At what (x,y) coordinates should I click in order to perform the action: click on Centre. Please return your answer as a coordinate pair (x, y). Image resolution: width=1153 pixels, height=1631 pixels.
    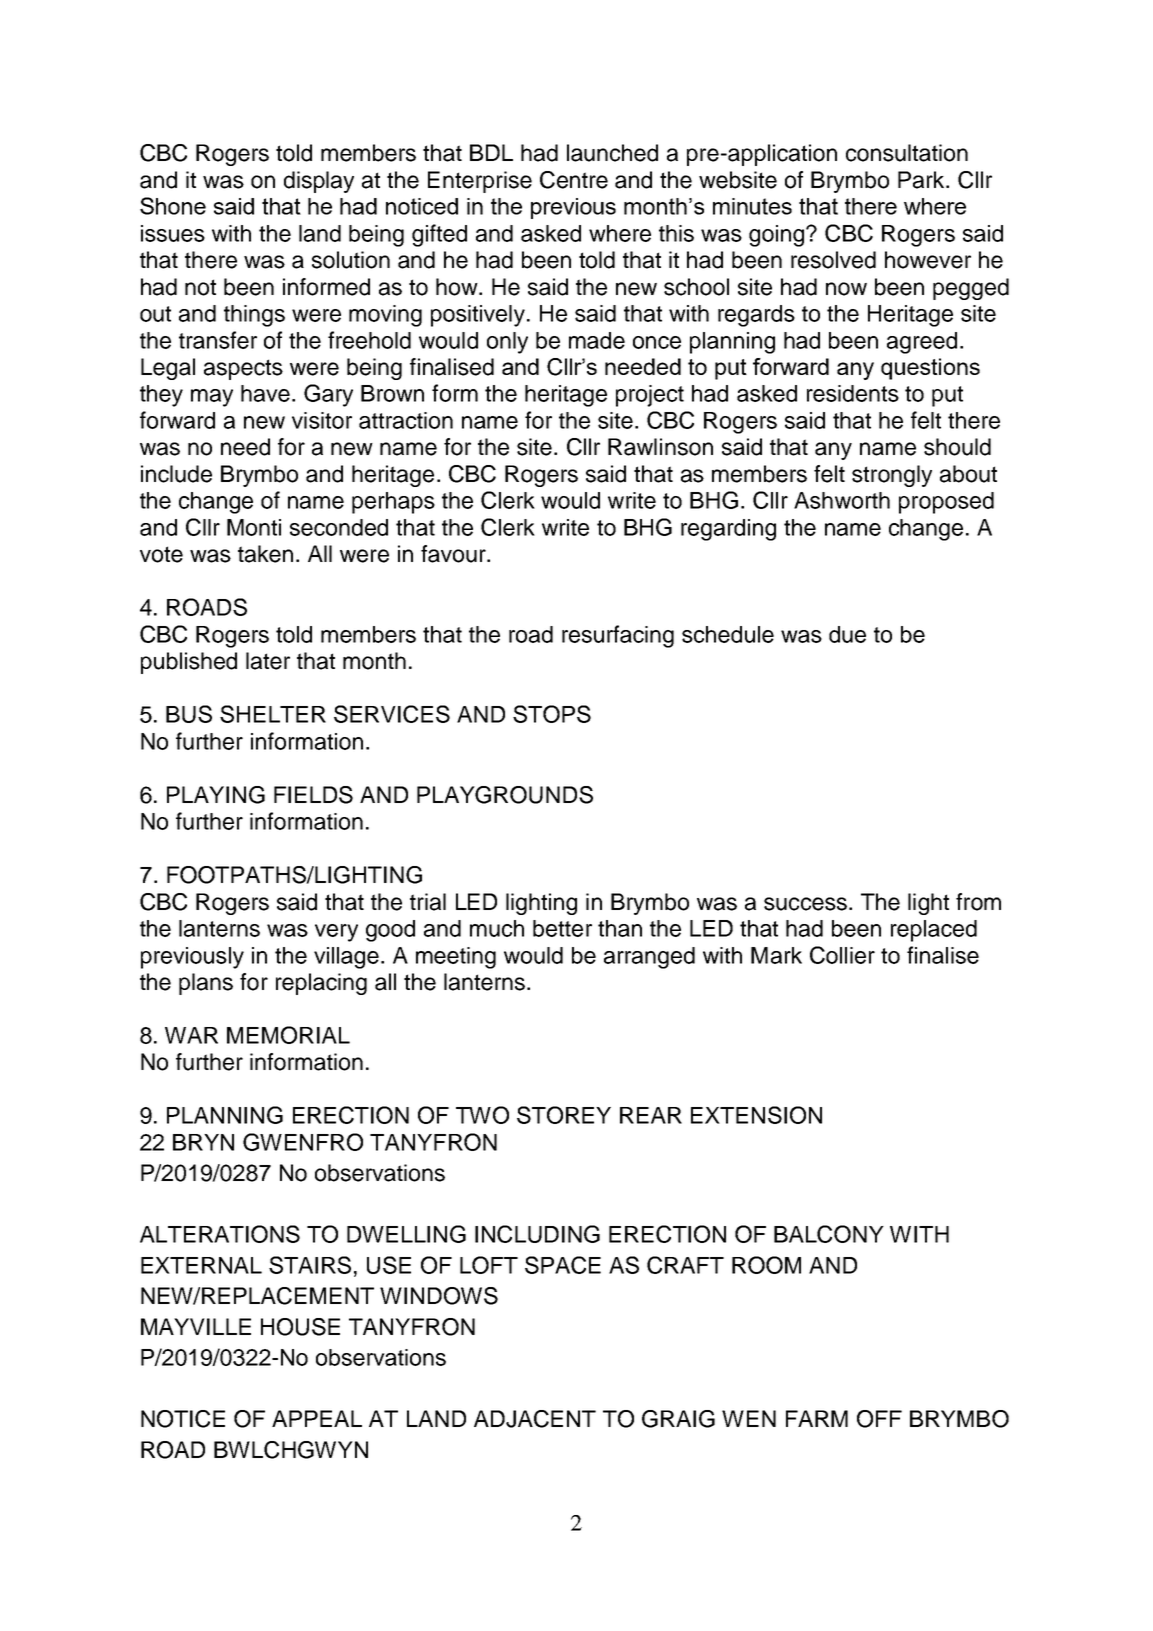
    Looking at the image, I should click on (574, 180).
